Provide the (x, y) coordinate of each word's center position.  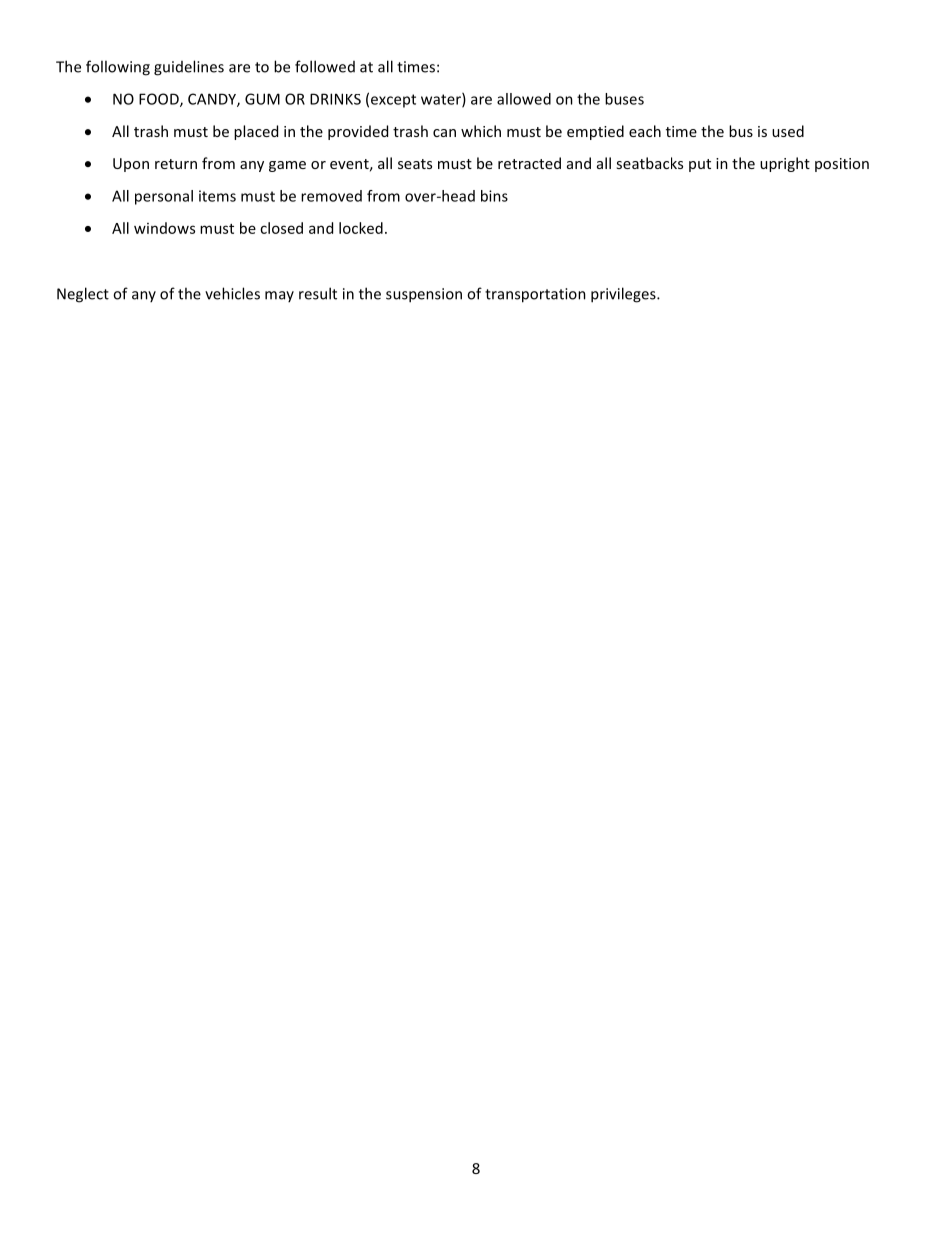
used (788, 131)
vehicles (232, 293)
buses (624, 99)
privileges (624, 295)
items (217, 196)
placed (256, 132)
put (700, 165)
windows (164, 228)
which (481, 131)
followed (325, 66)
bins (494, 196)
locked (361, 228)
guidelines (189, 68)
